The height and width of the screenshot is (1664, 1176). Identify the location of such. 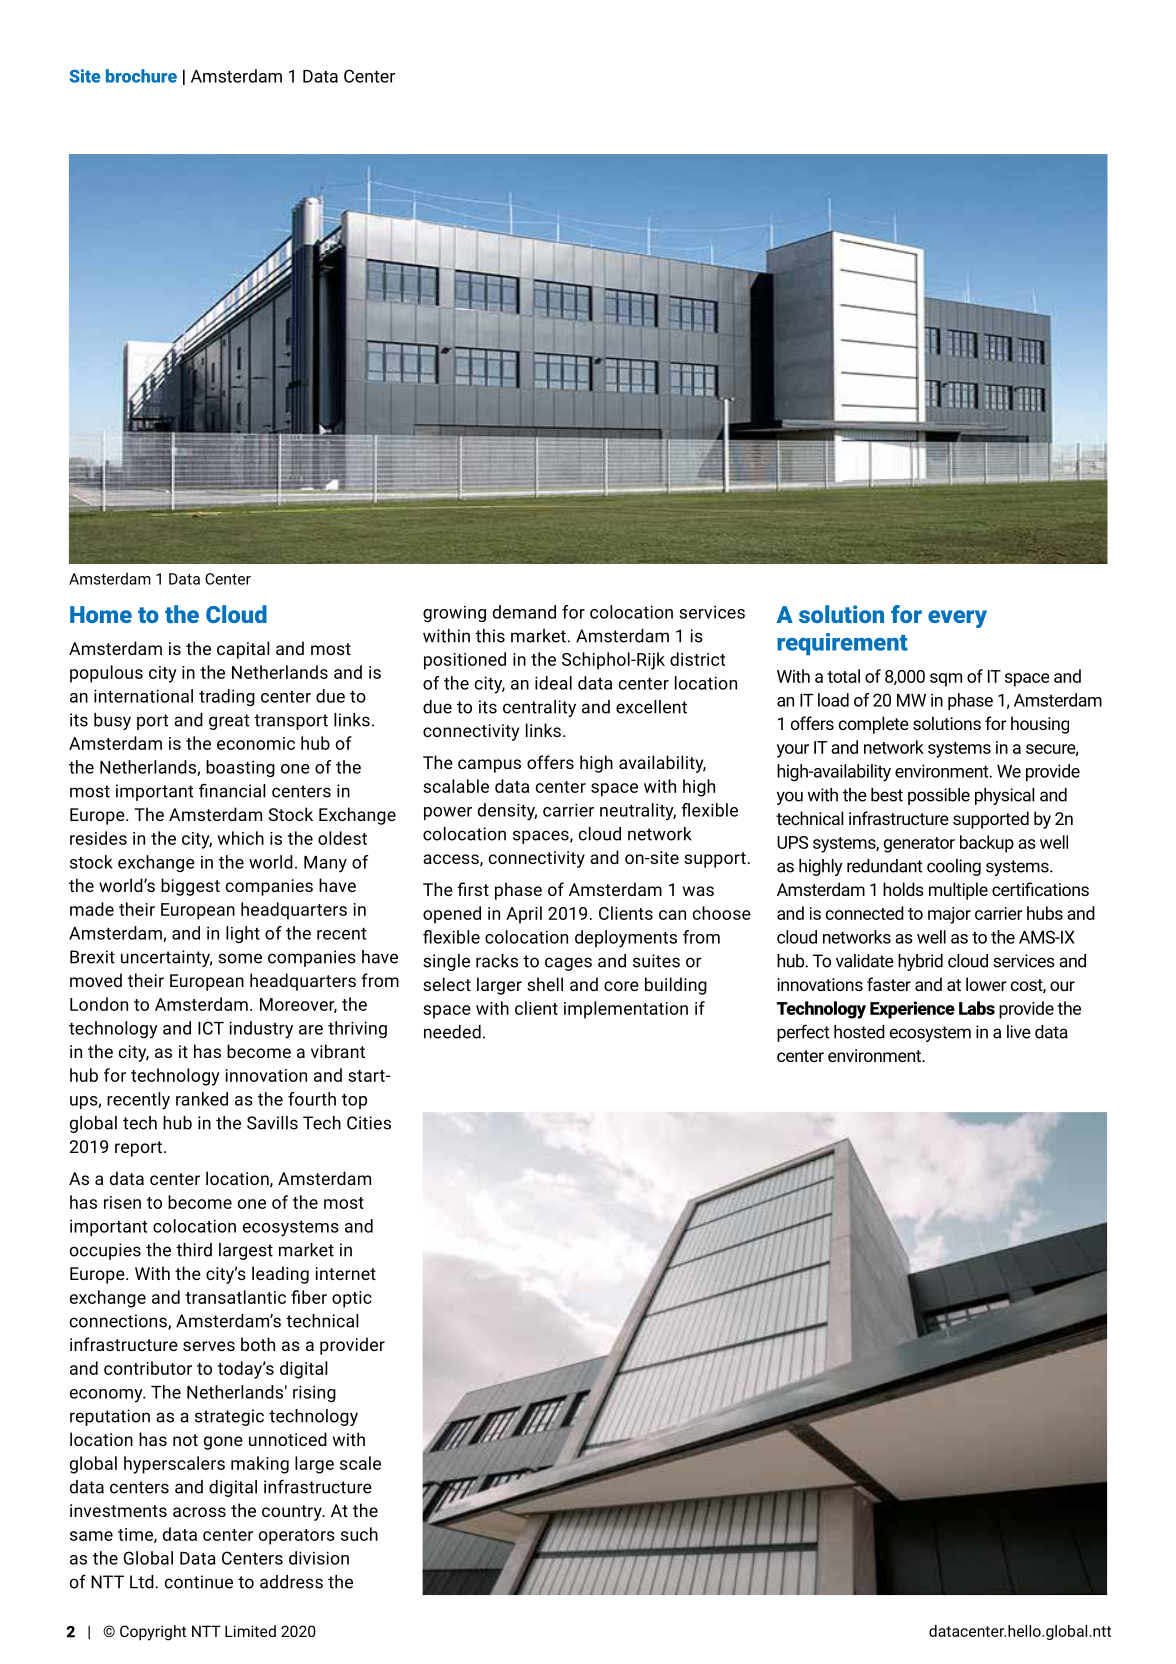
(359, 1534).
